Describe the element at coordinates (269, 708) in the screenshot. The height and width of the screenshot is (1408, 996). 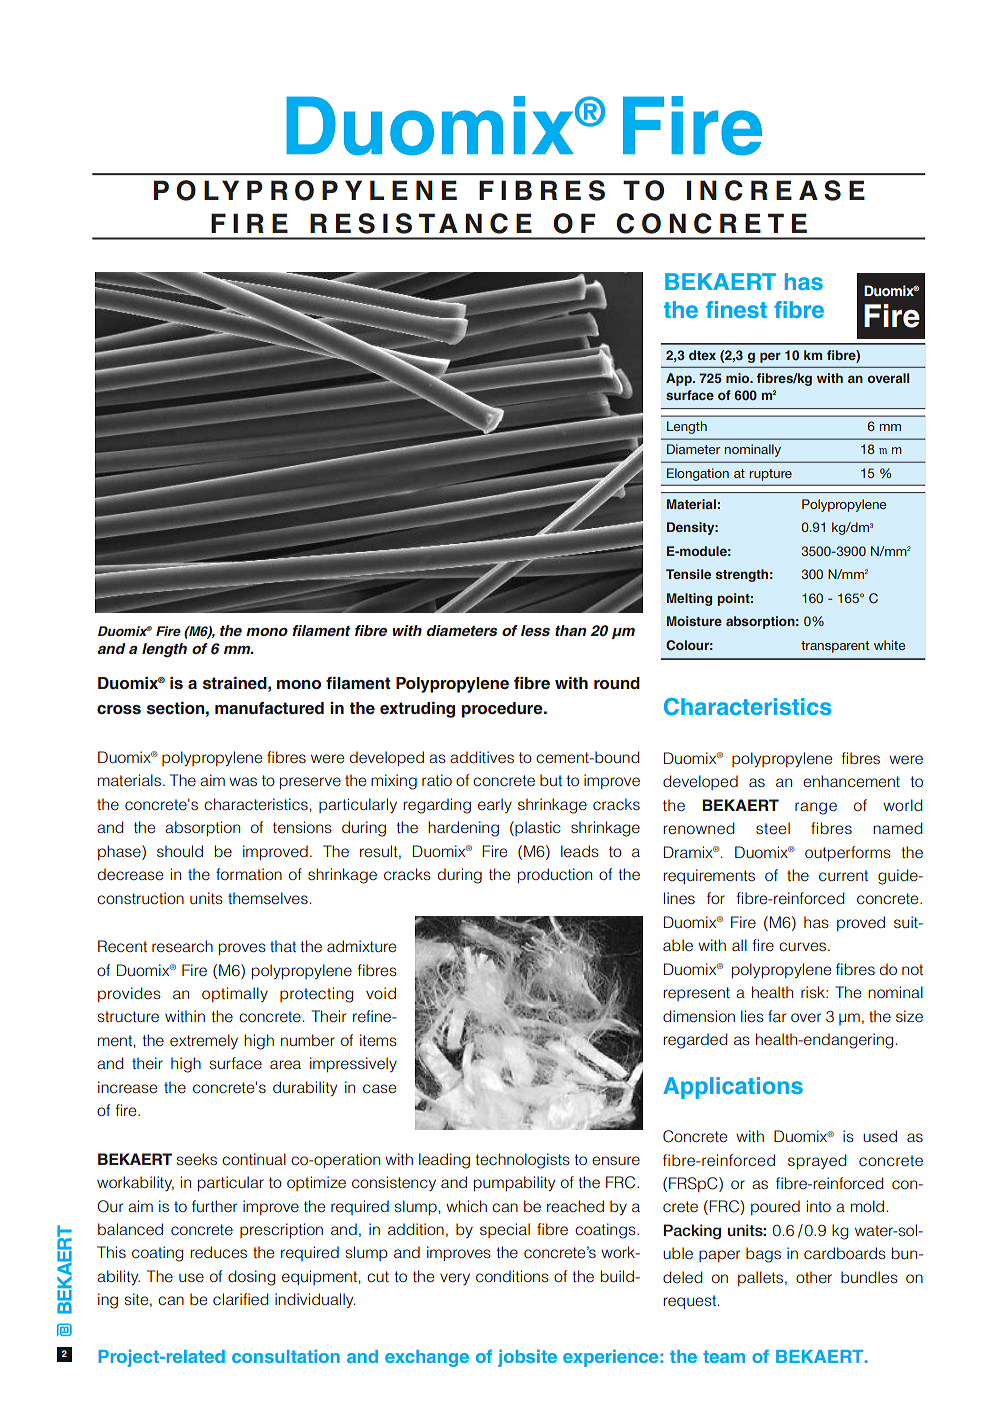
I see `manufactured` at that location.
